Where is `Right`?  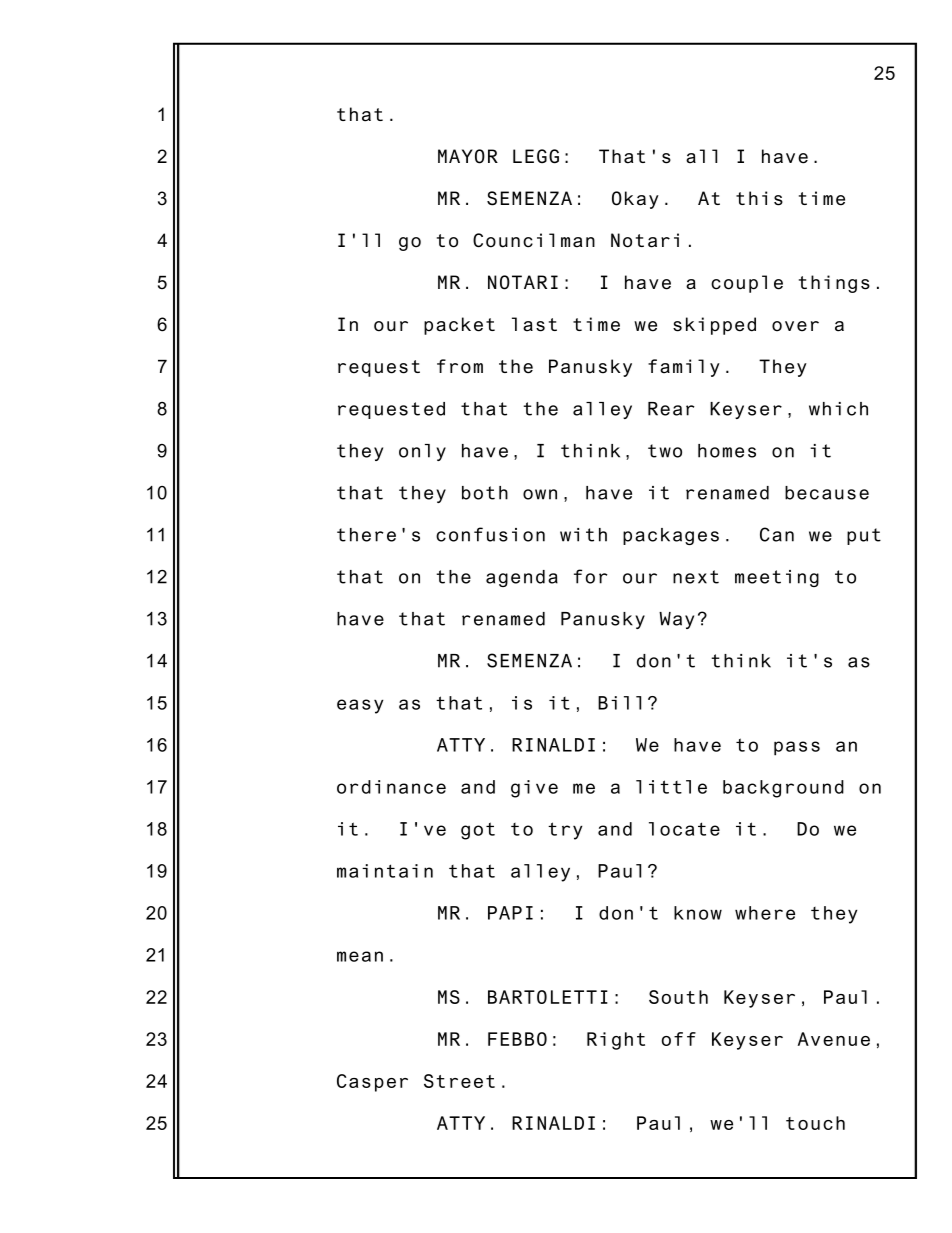
Right is located at coordinates (616, 1041).
